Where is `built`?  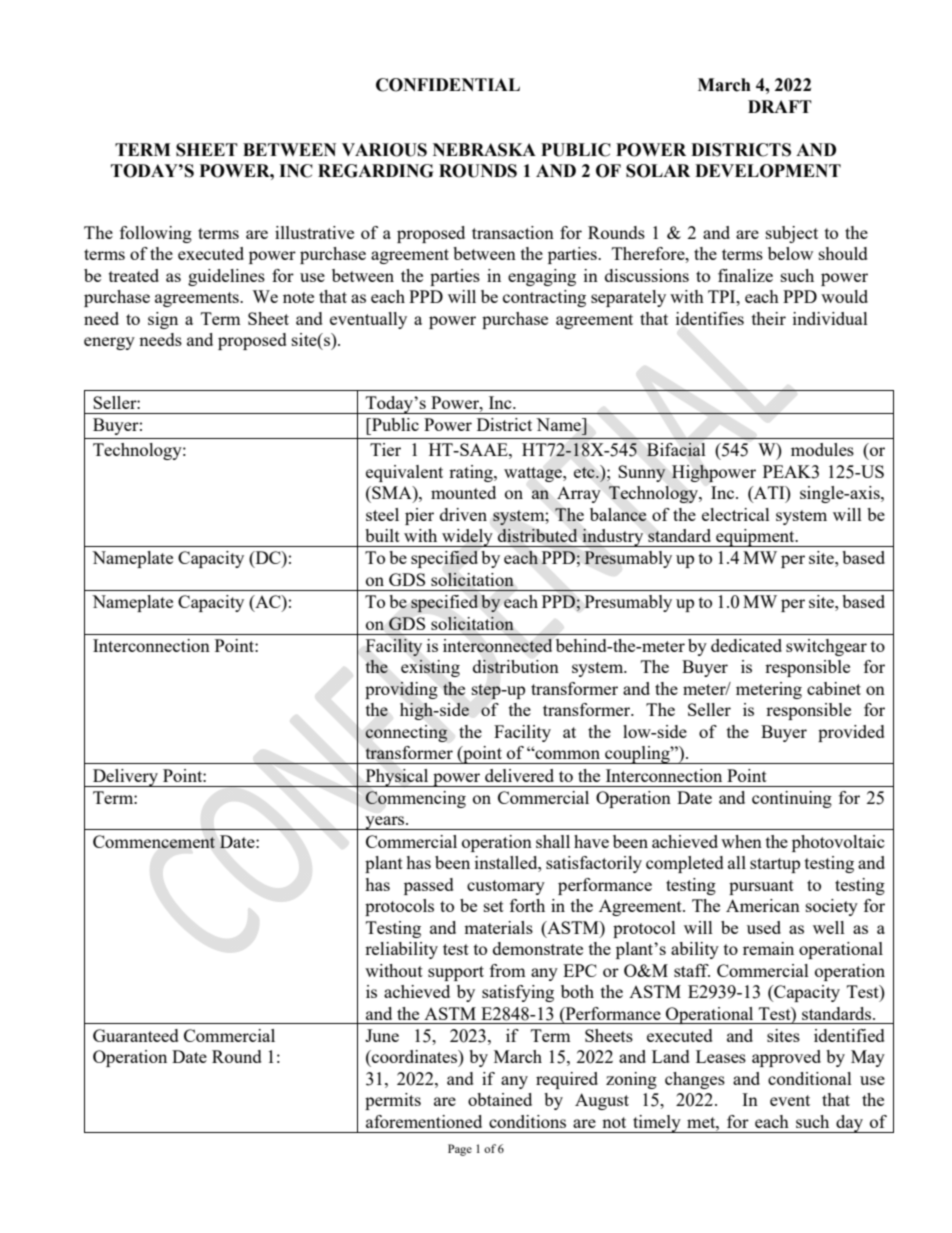
built is located at coordinates (382, 535).
